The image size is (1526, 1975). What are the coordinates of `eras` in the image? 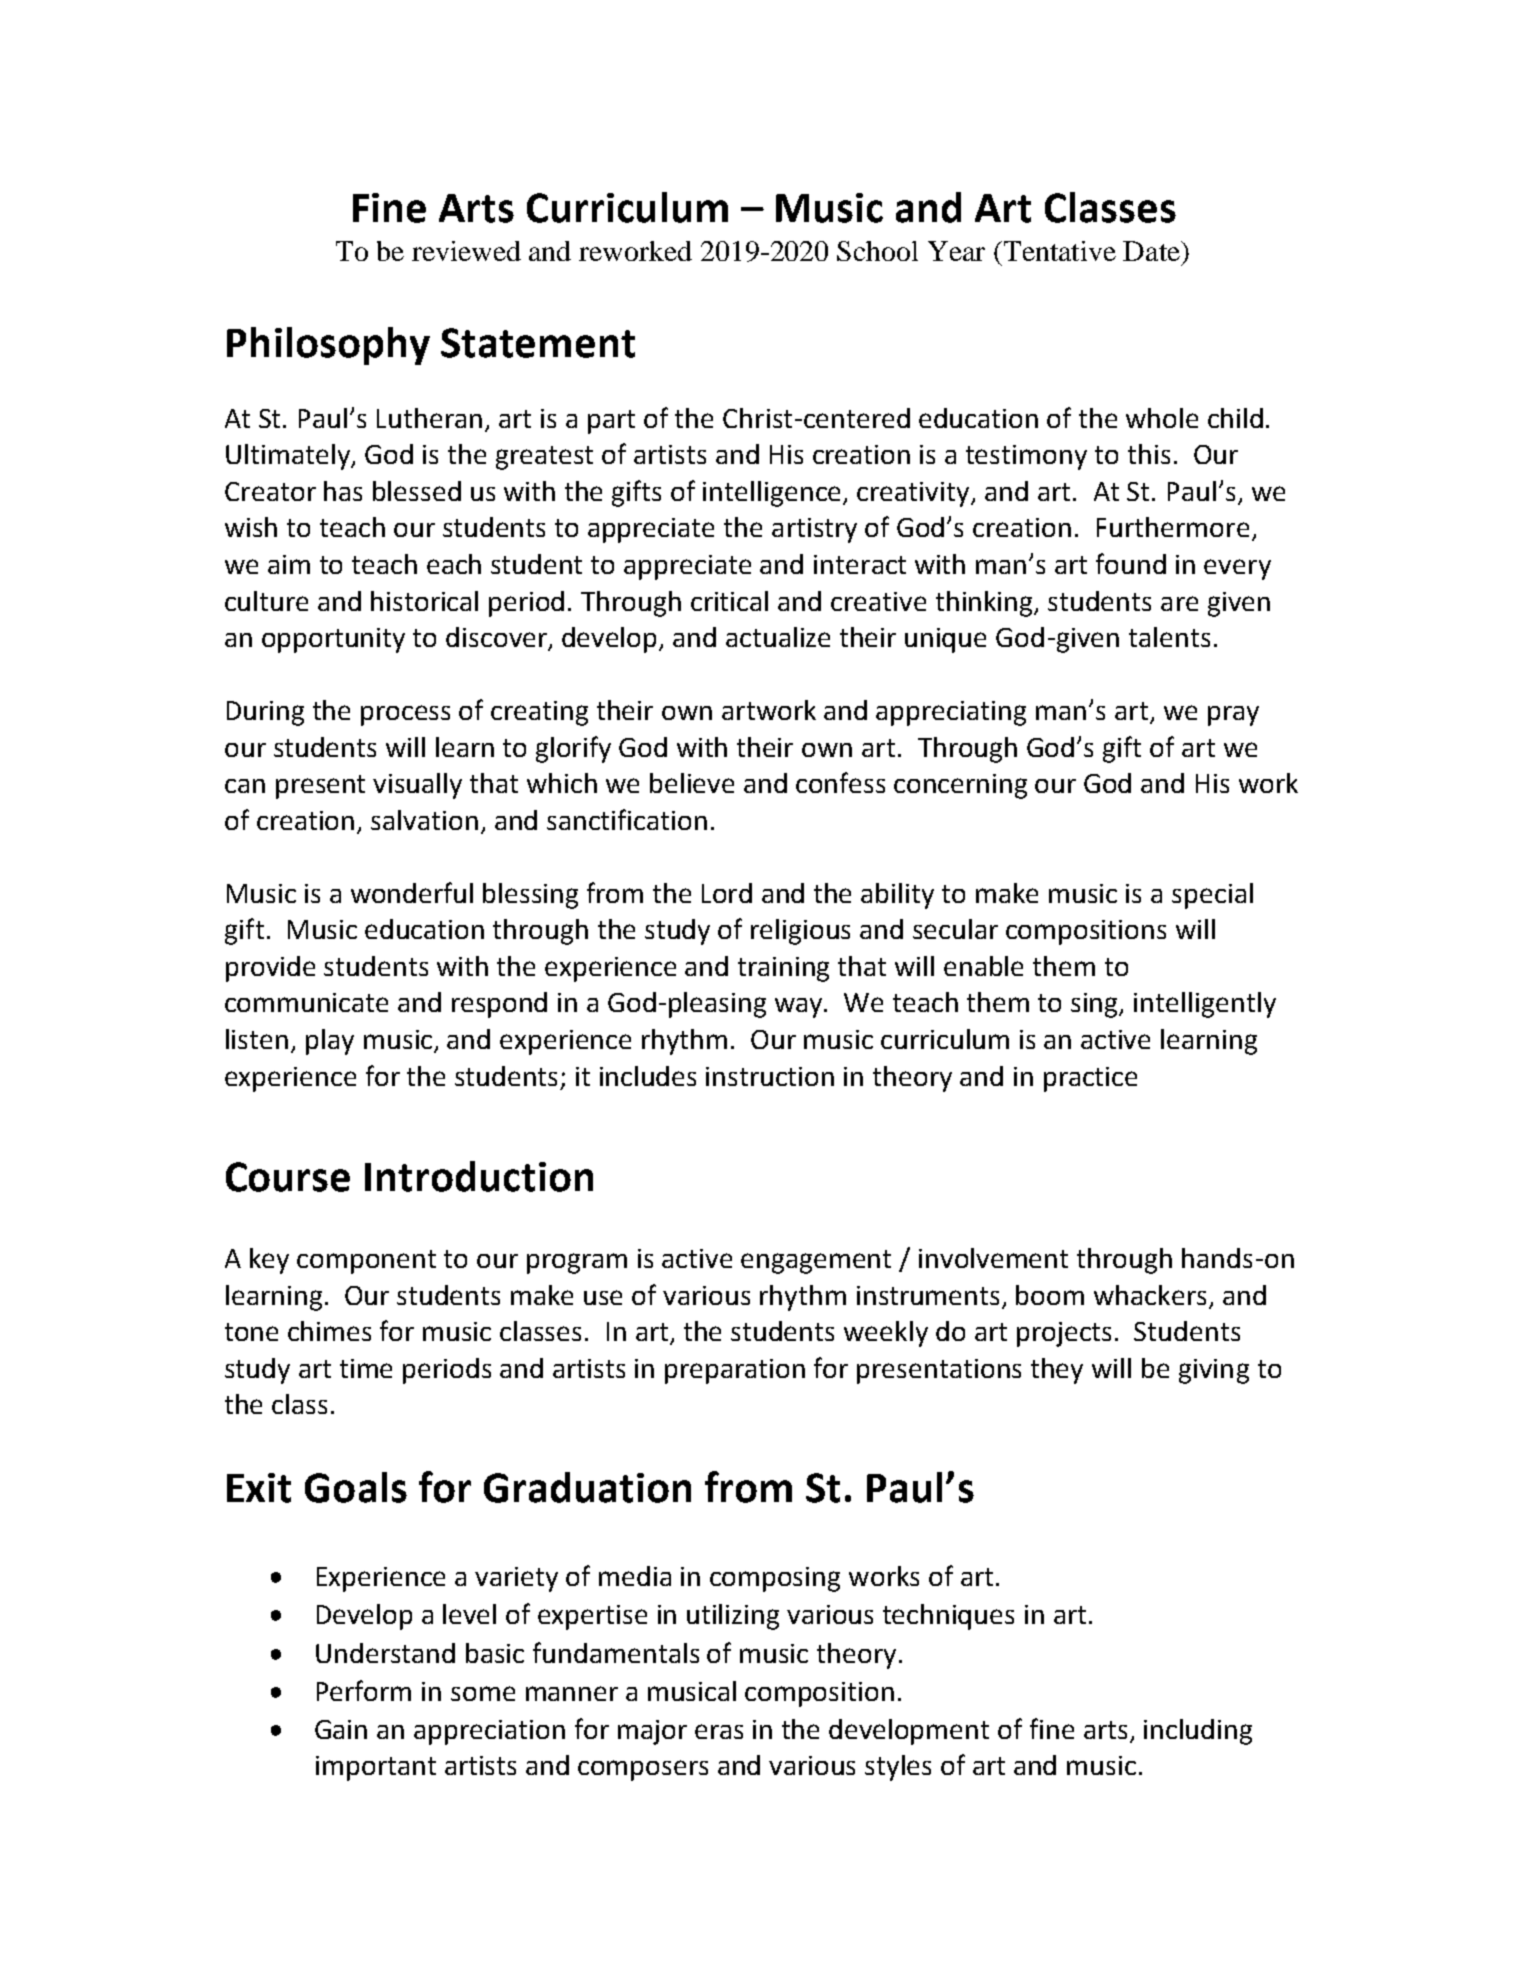 It's located at (719, 1731).
